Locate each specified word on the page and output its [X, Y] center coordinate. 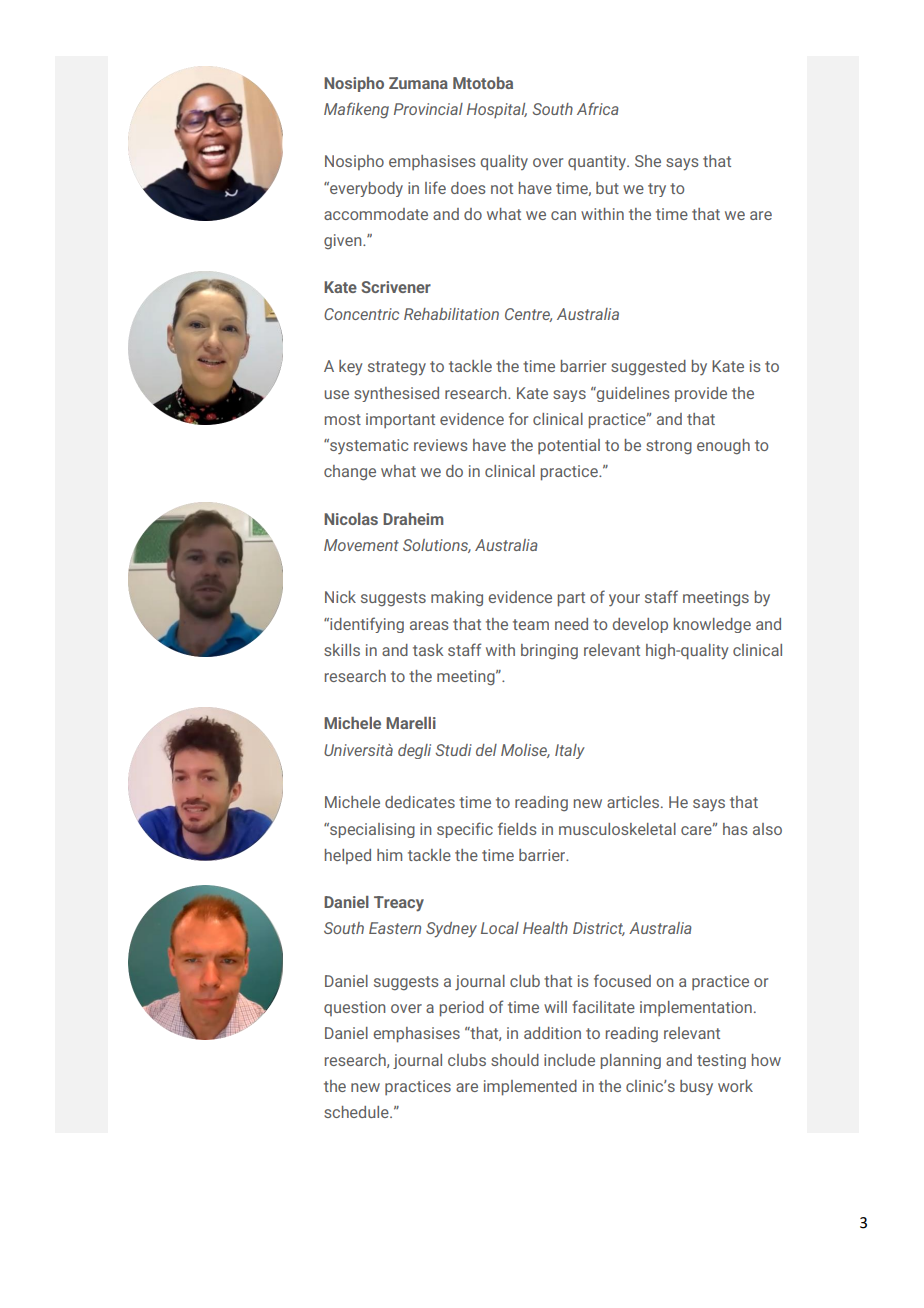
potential [569, 446]
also [767, 829]
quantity [598, 162]
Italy [570, 751]
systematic [368, 446]
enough [723, 447]
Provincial [428, 109]
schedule [357, 1112]
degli [414, 751]
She [648, 161]
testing [721, 1061]
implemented [530, 1088]
